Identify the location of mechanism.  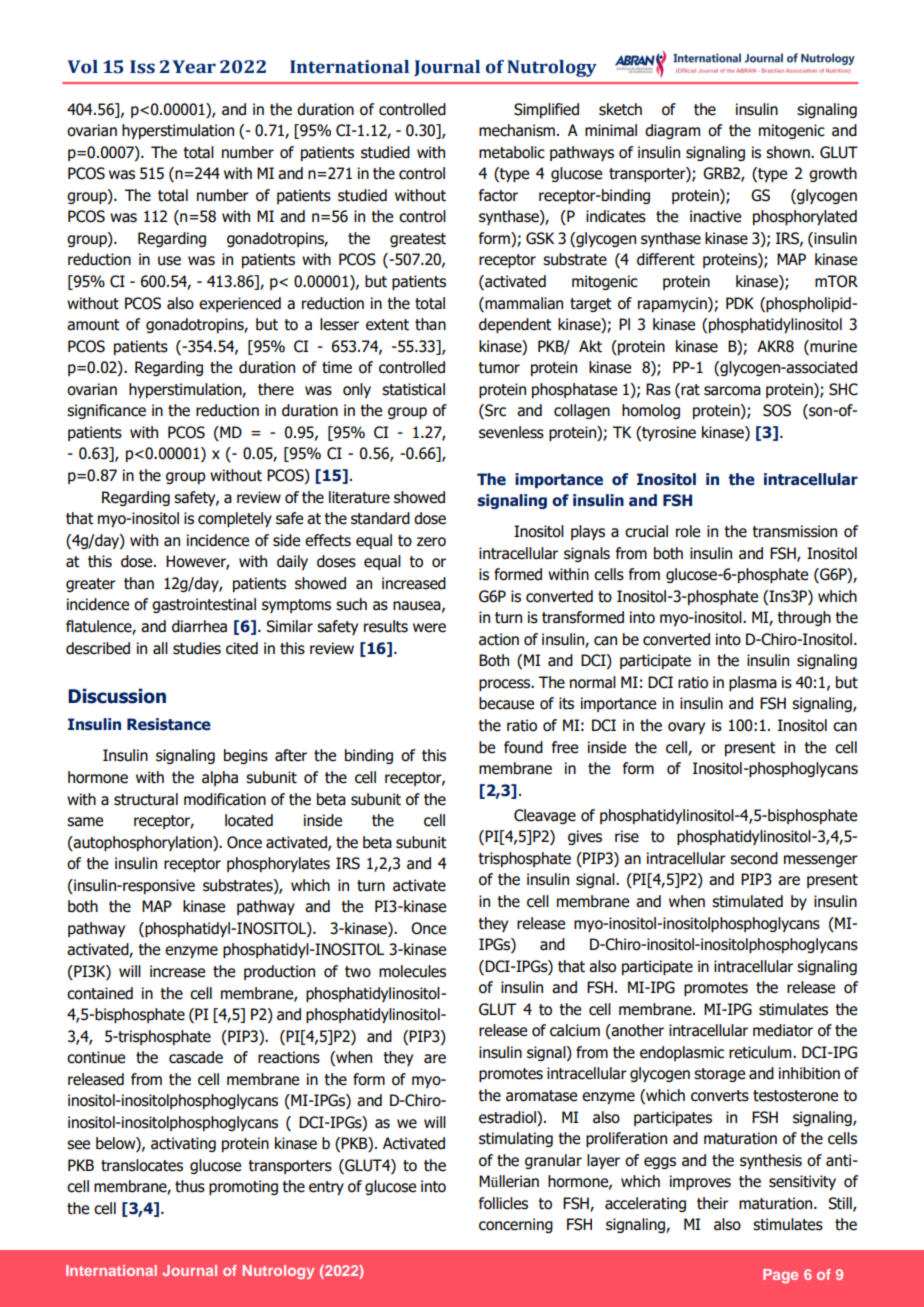
(517, 130).
